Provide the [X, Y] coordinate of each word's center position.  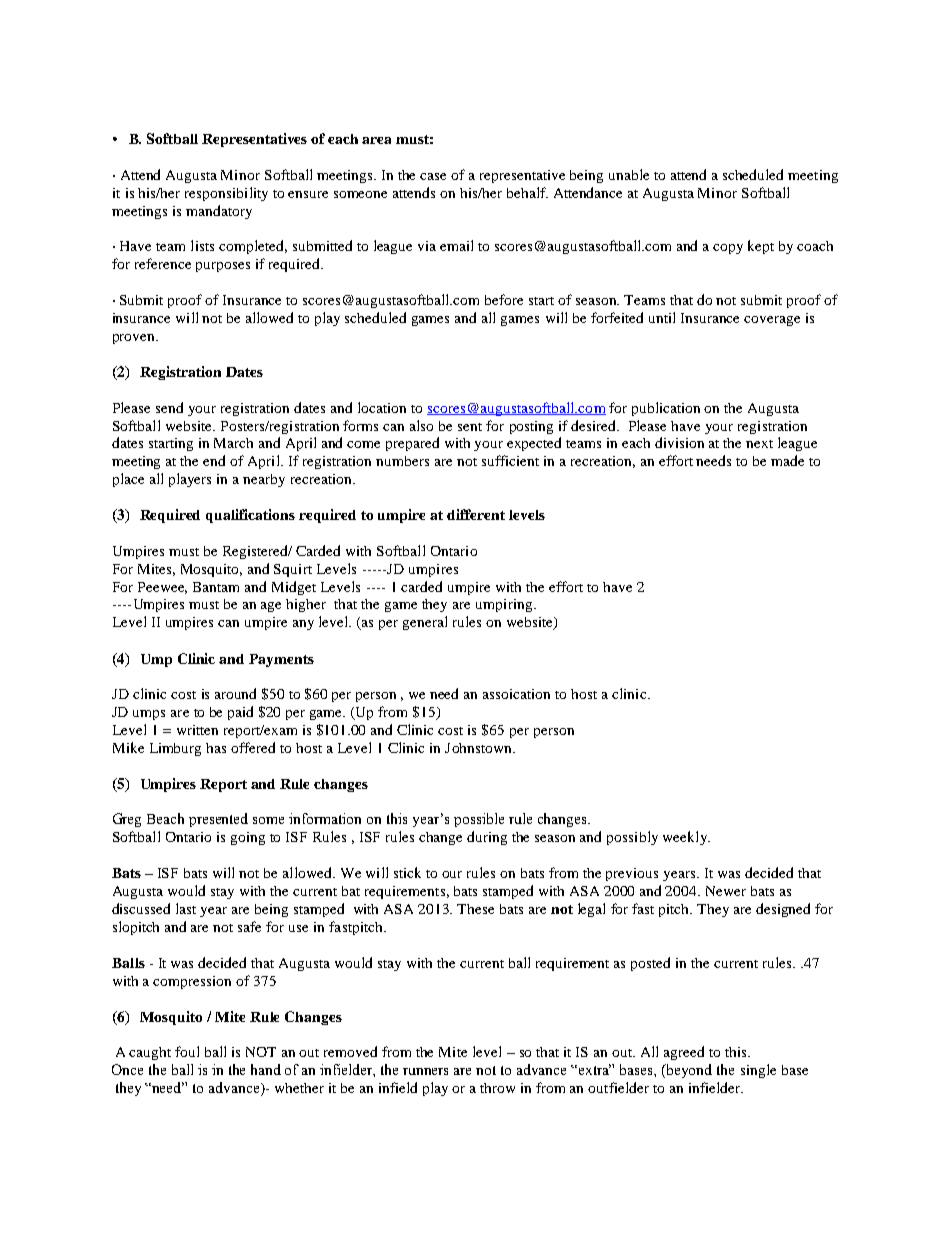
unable [629, 174]
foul [187, 1051]
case [433, 176]
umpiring [505, 605]
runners [425, 1071]
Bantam [216, 587]
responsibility [226, 194]
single [758, 1071]
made [787, 460]
